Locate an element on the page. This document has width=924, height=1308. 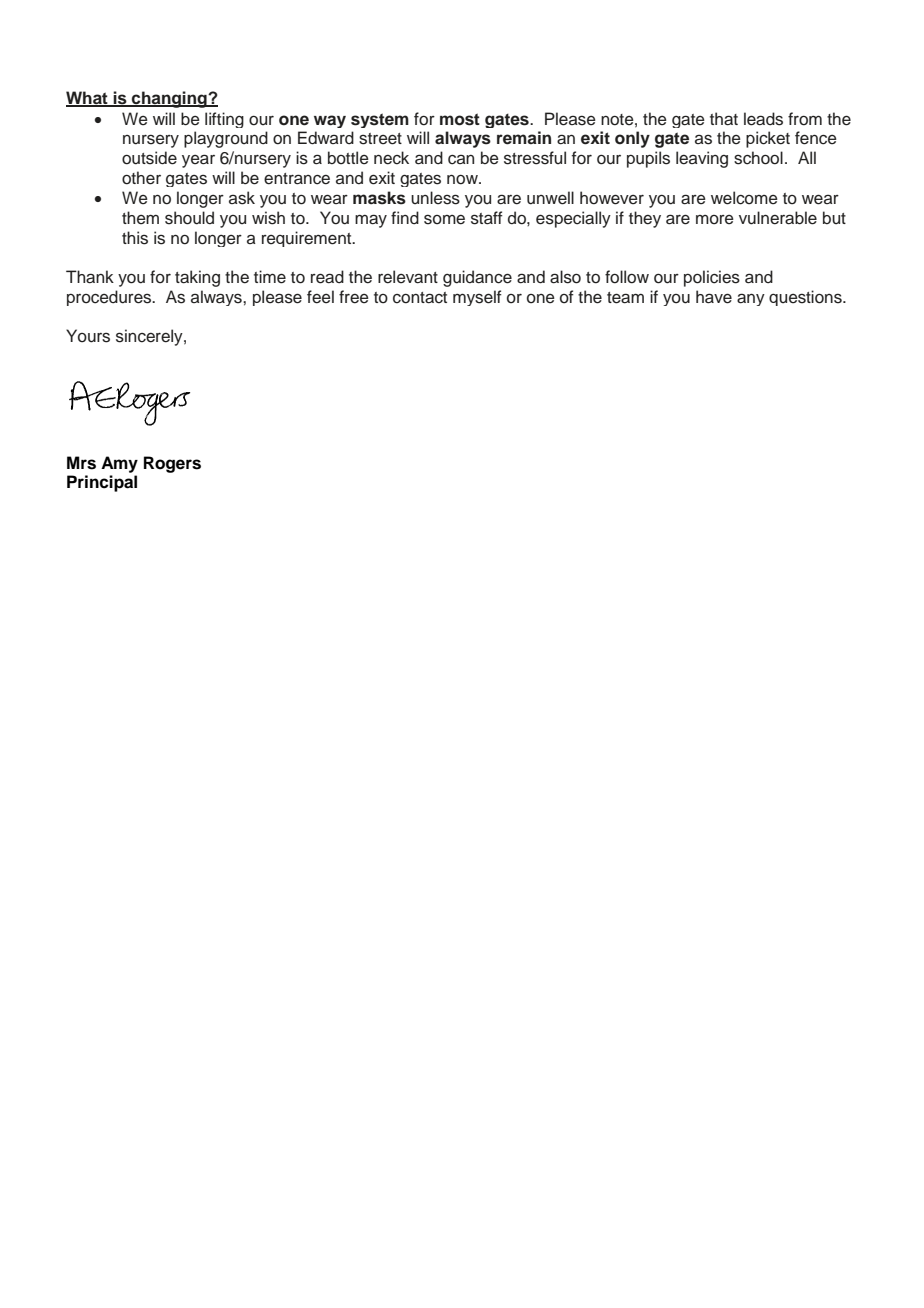
changing is located at coordinates (169, 99).
